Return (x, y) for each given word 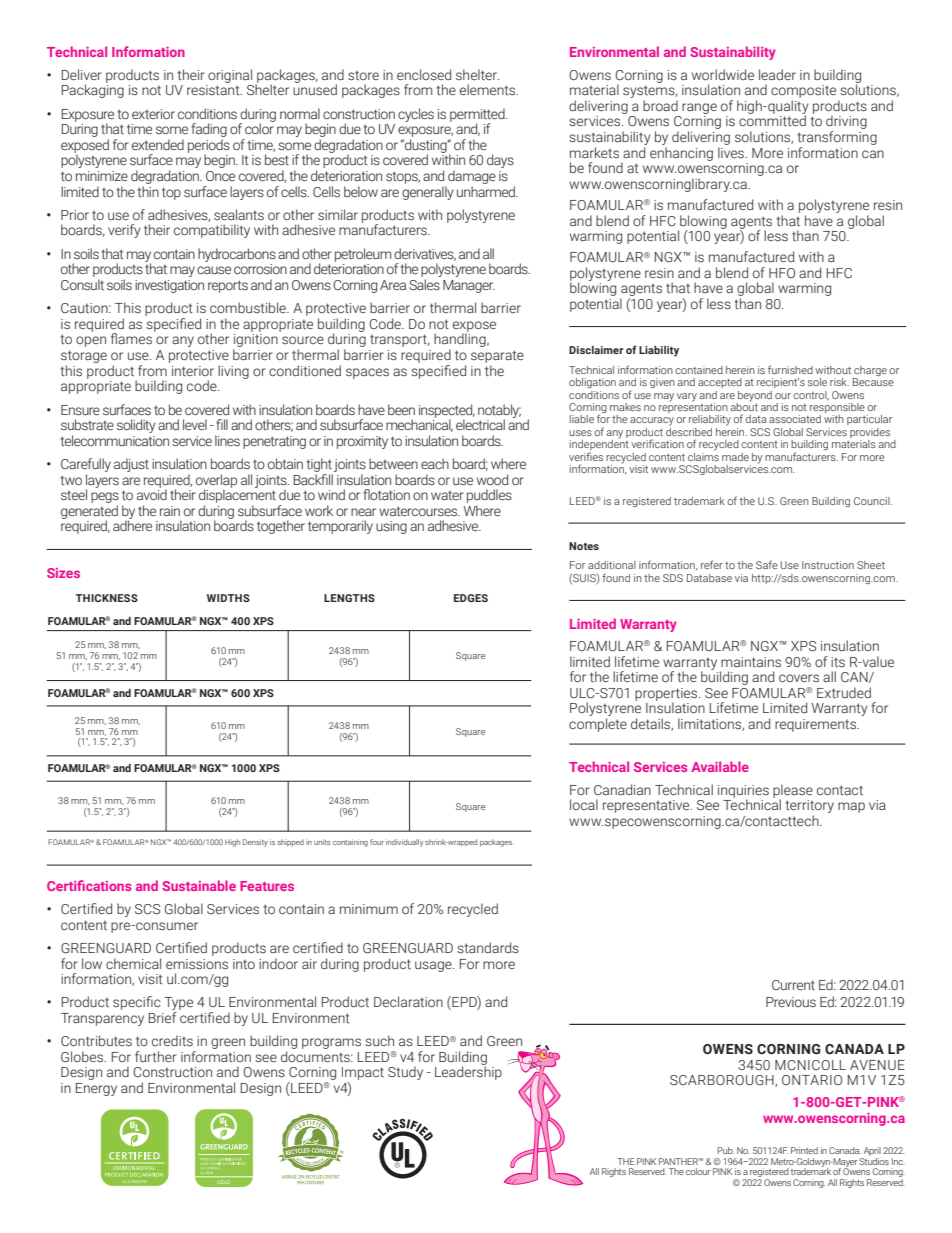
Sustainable (199, 885)
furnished (790, 369)
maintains (751, 662)
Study (405, 1073)
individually (404, 843)
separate (497, 356)
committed (772, 120)
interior (193, 371)
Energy (96, 1089)
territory (809, 808)
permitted (478, 116)
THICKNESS (107, 598)
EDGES (471, 598)
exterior (153, 114)
